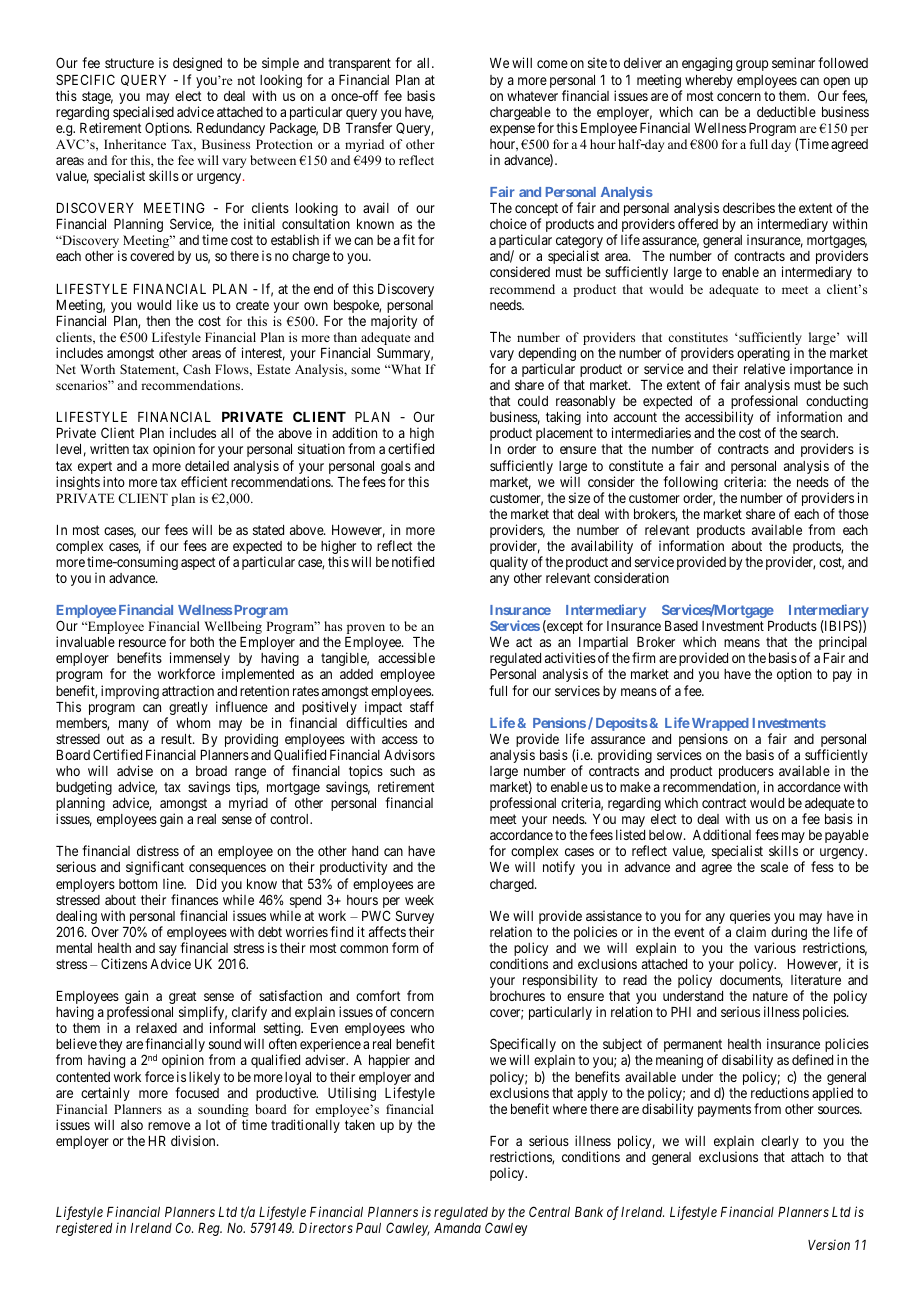  I want to click on registered, so click(84, 1229).
